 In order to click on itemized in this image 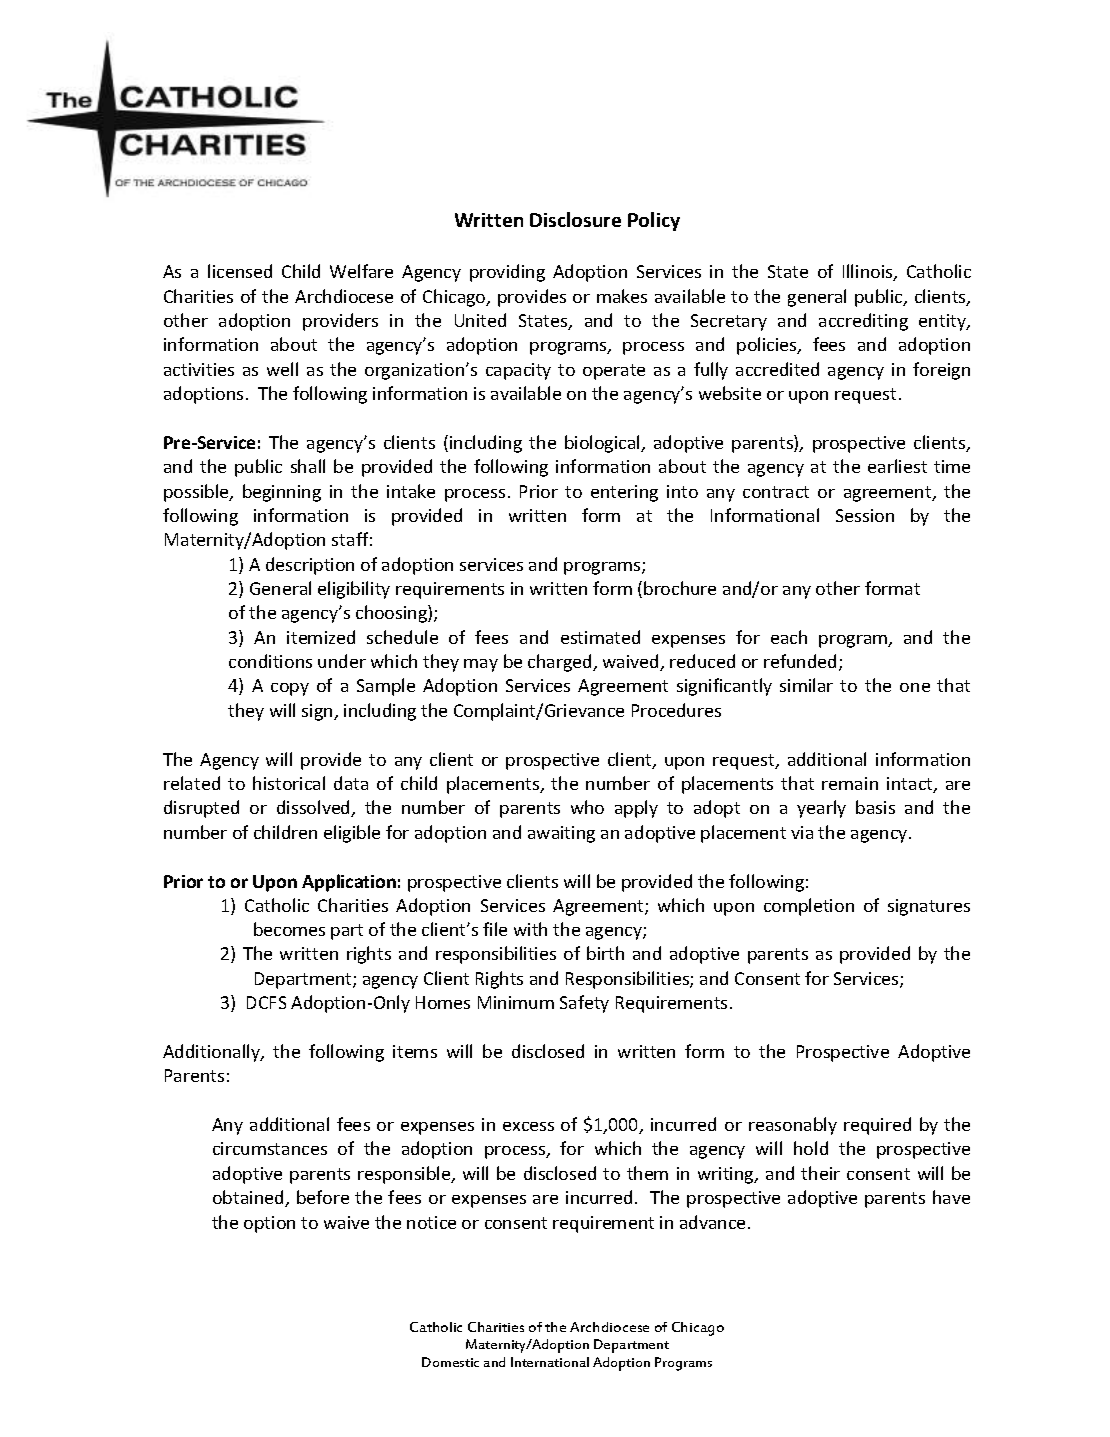, I will do `click(321, 637)`.
